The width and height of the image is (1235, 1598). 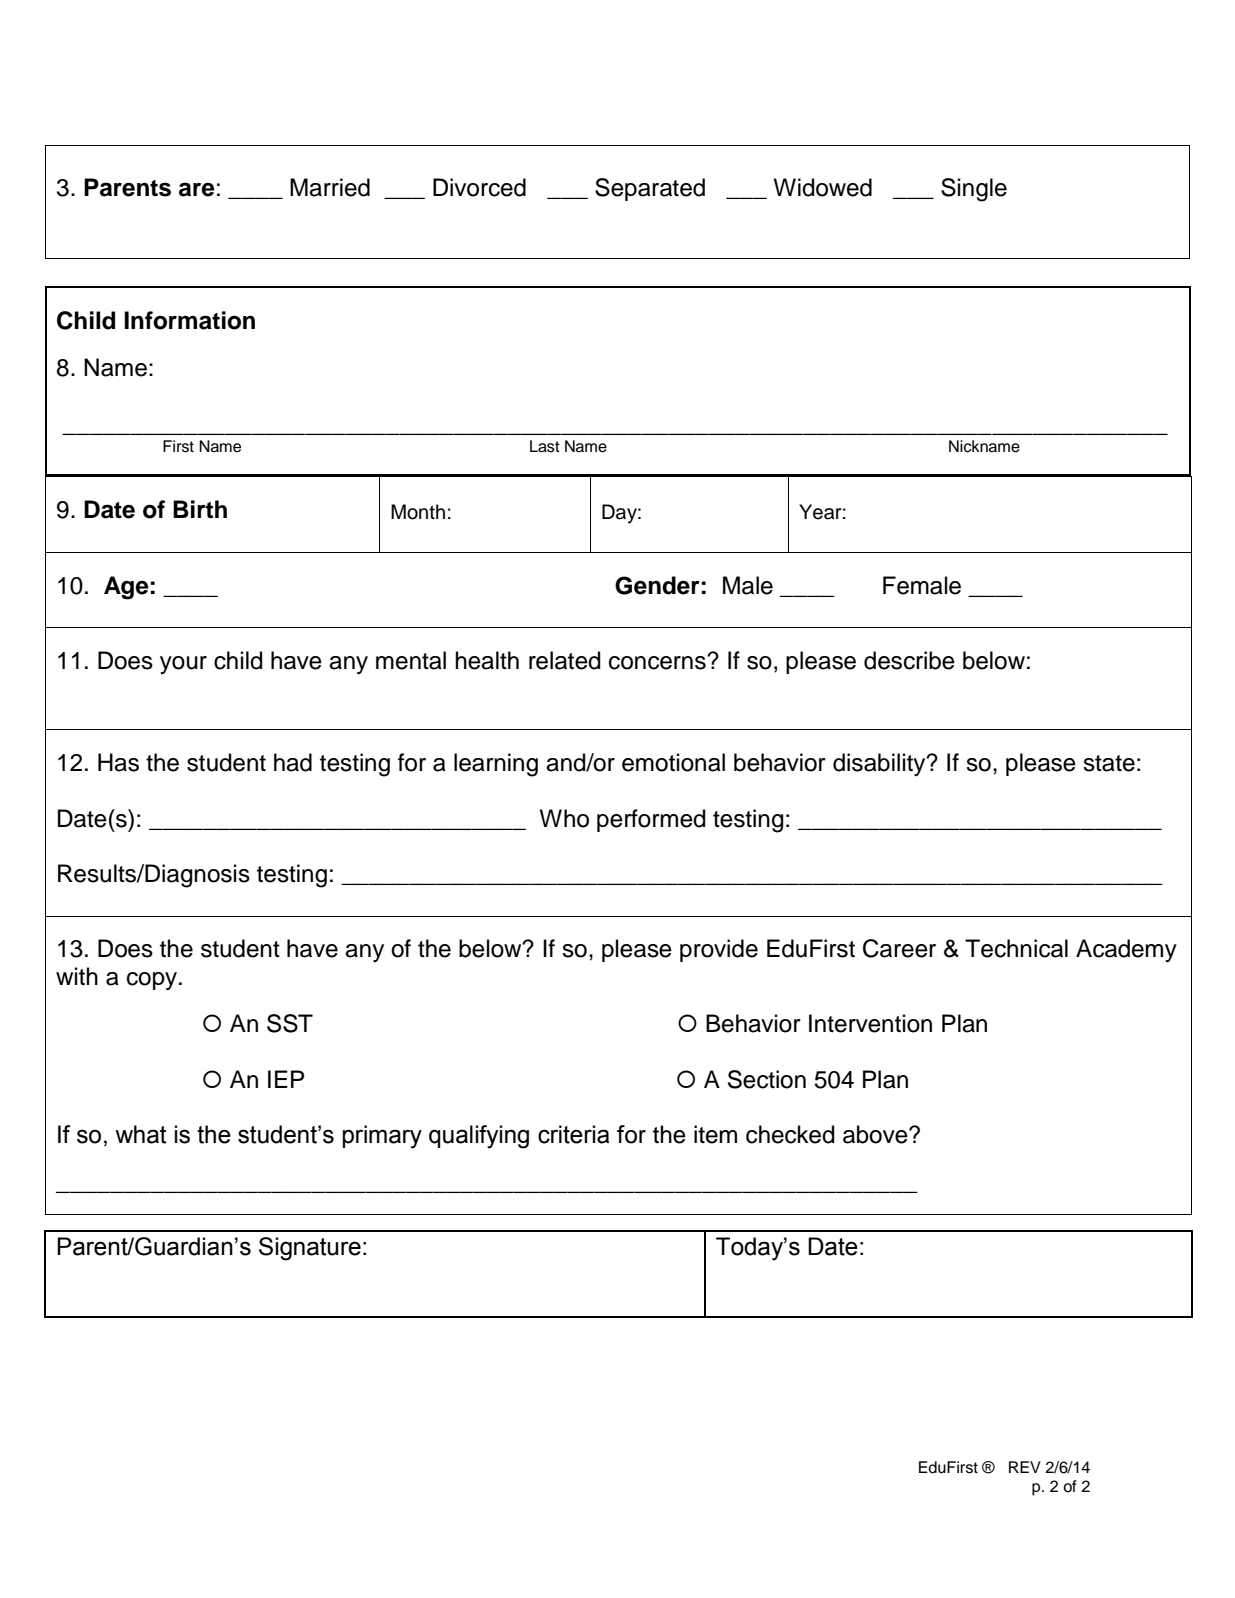 I want to click on Who, so click(x=564, y=818).
